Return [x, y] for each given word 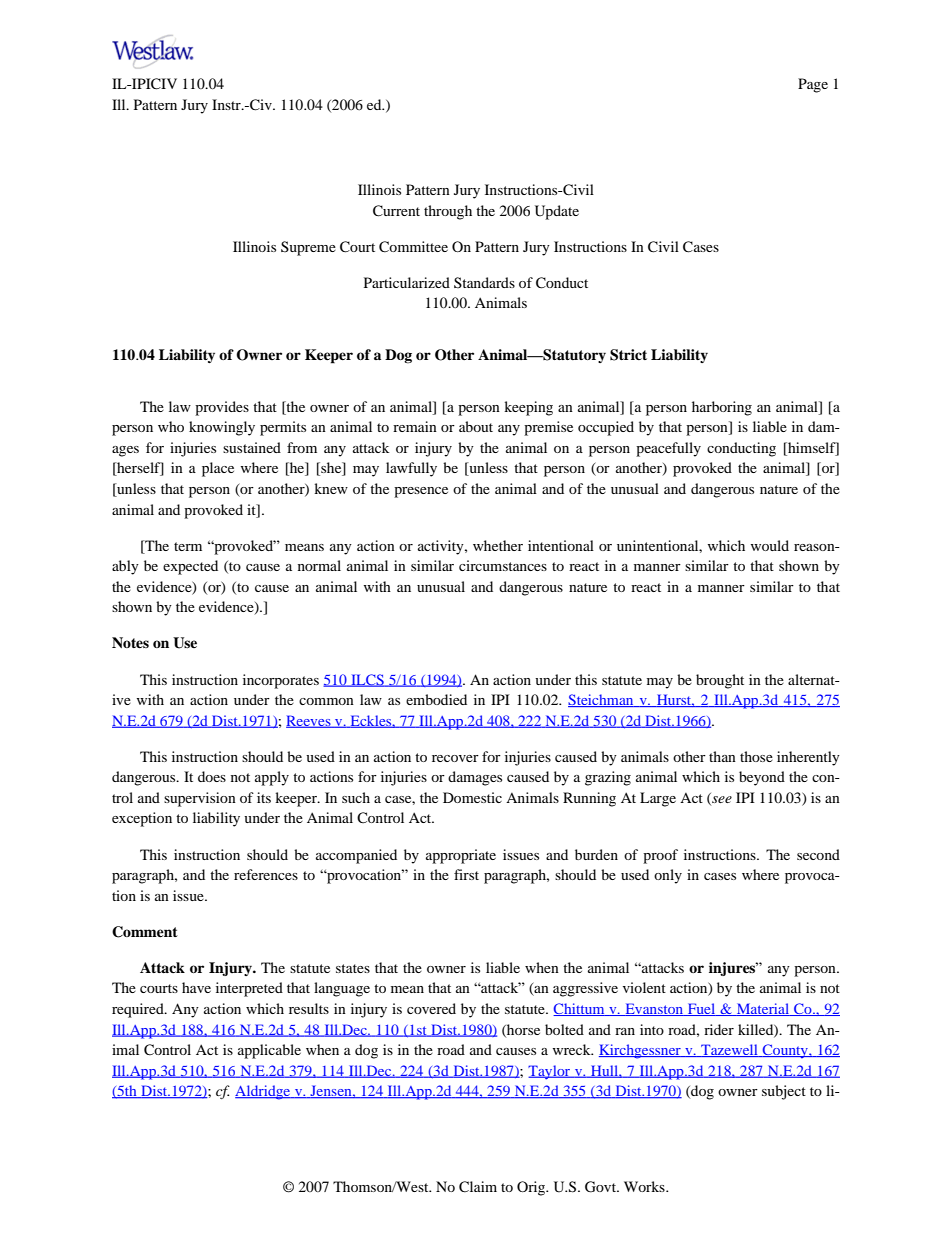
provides [222, 408]
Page [813, 85]
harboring [722, 408]
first [466, 874]
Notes [130, 642]
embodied [436, 699]
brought [720, 681]
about [476, 426]
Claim [478, 1187]
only [668, 876]
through [448, 212]
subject [784, 1092]
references [266, 874]
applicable [269, 1051]
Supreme [308, 248]
